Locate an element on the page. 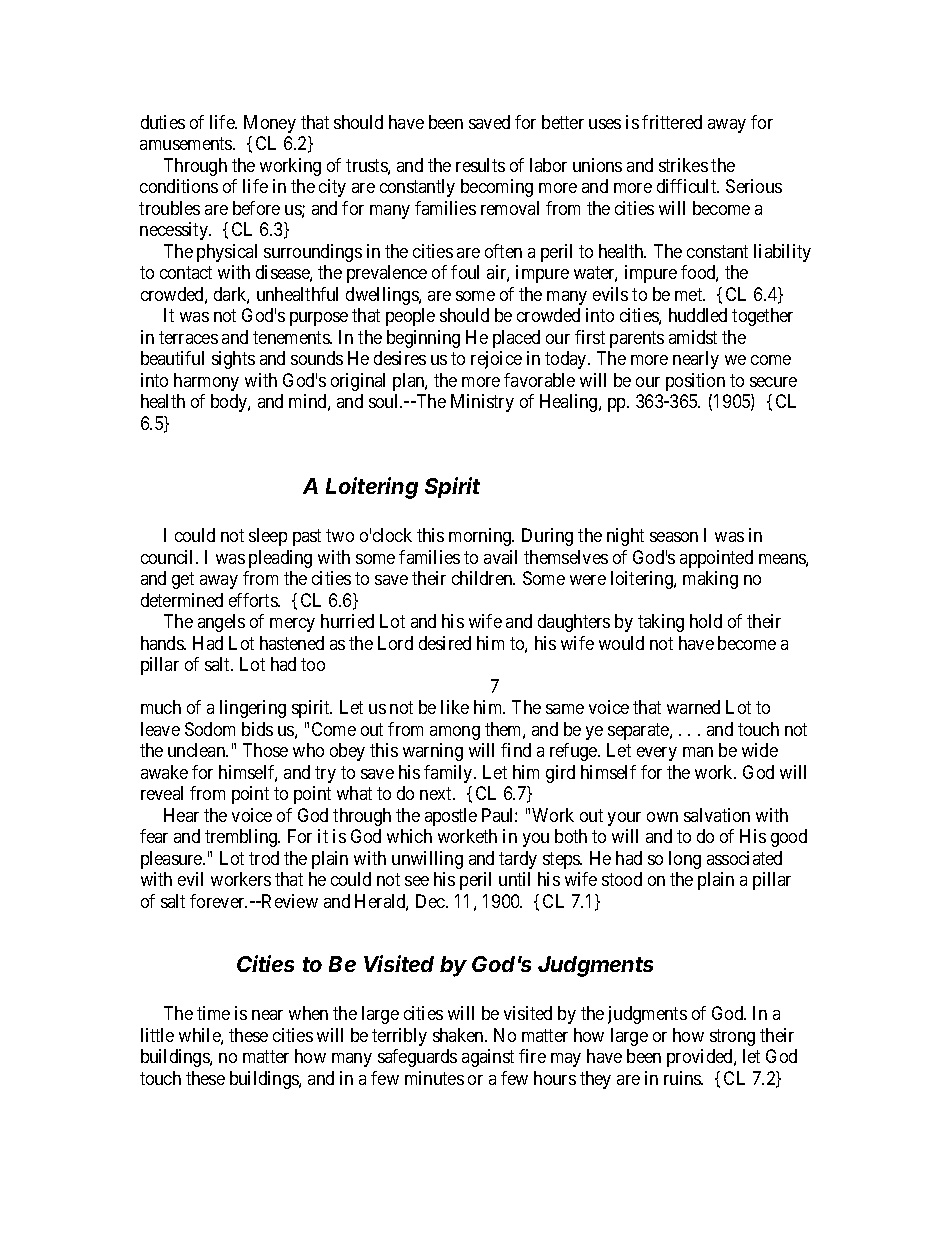 Image resolution: width=952 pixels, height=1233 pixels. children is located at coordinates (483, 578).
